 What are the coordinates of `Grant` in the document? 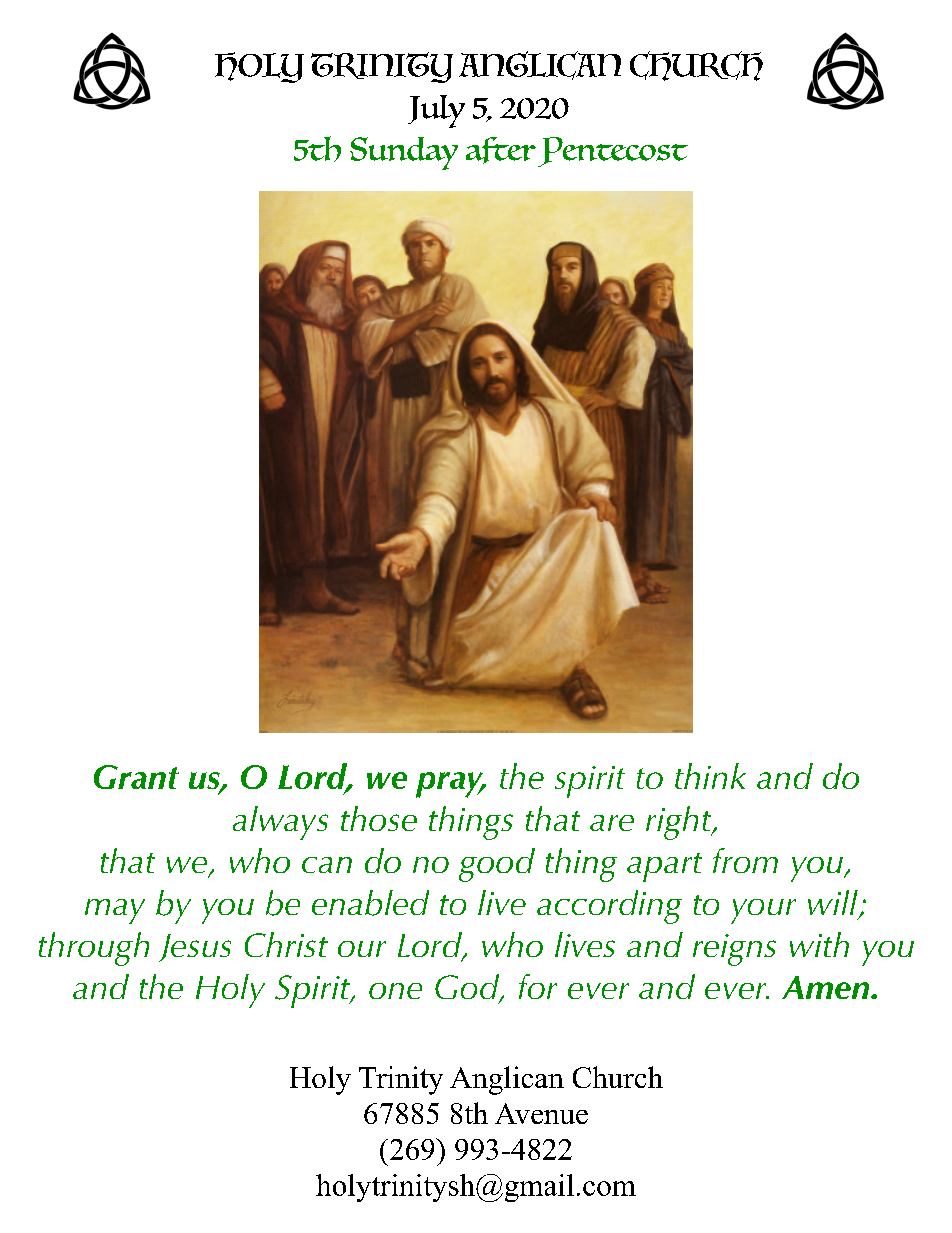 It's located at (136, 777).
